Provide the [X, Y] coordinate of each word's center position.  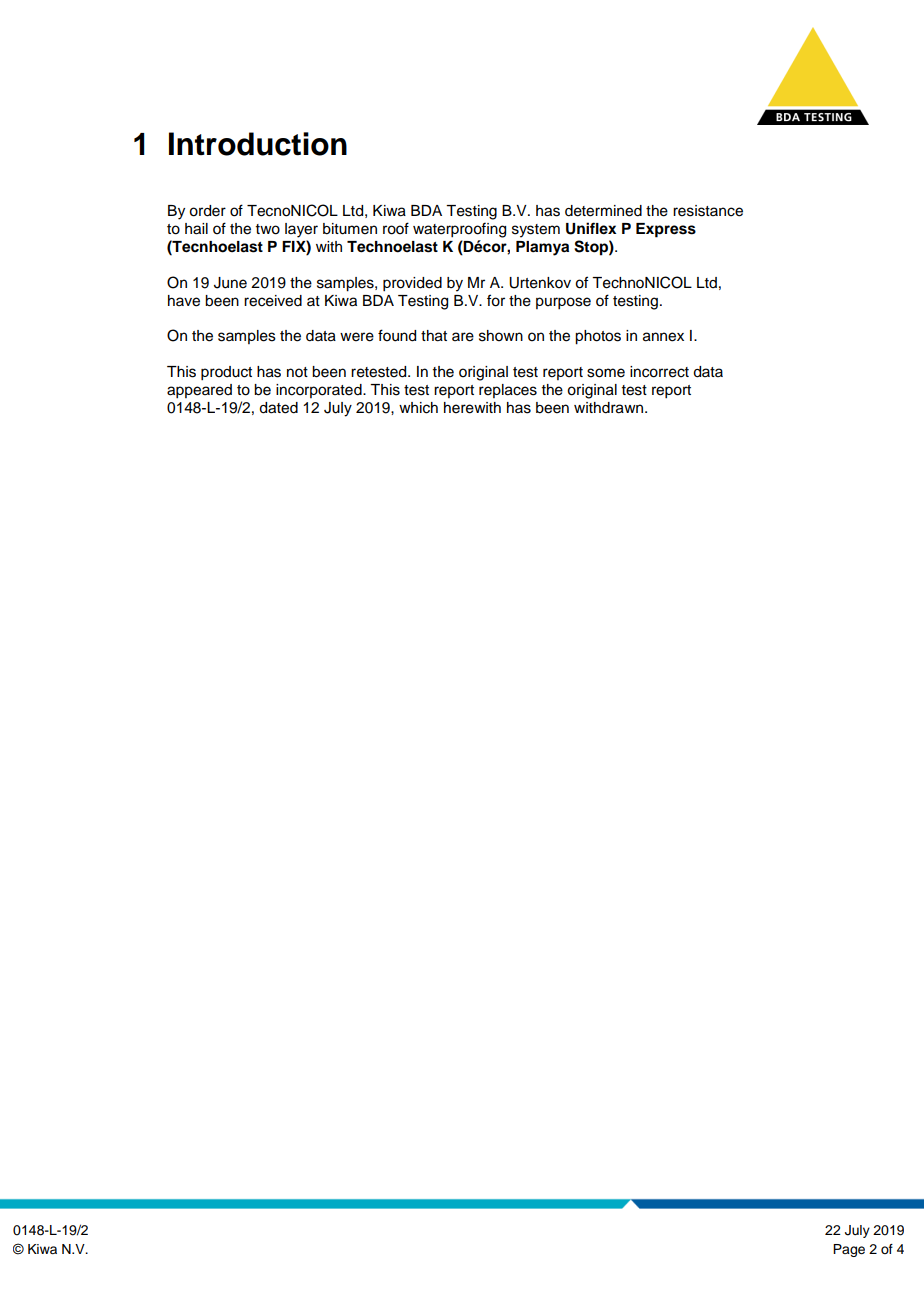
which [418, 408]
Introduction [258, 144]
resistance [708, 211]
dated [278, 408]
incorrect [659, 372]
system [536, 231]
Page [849, 1250]
